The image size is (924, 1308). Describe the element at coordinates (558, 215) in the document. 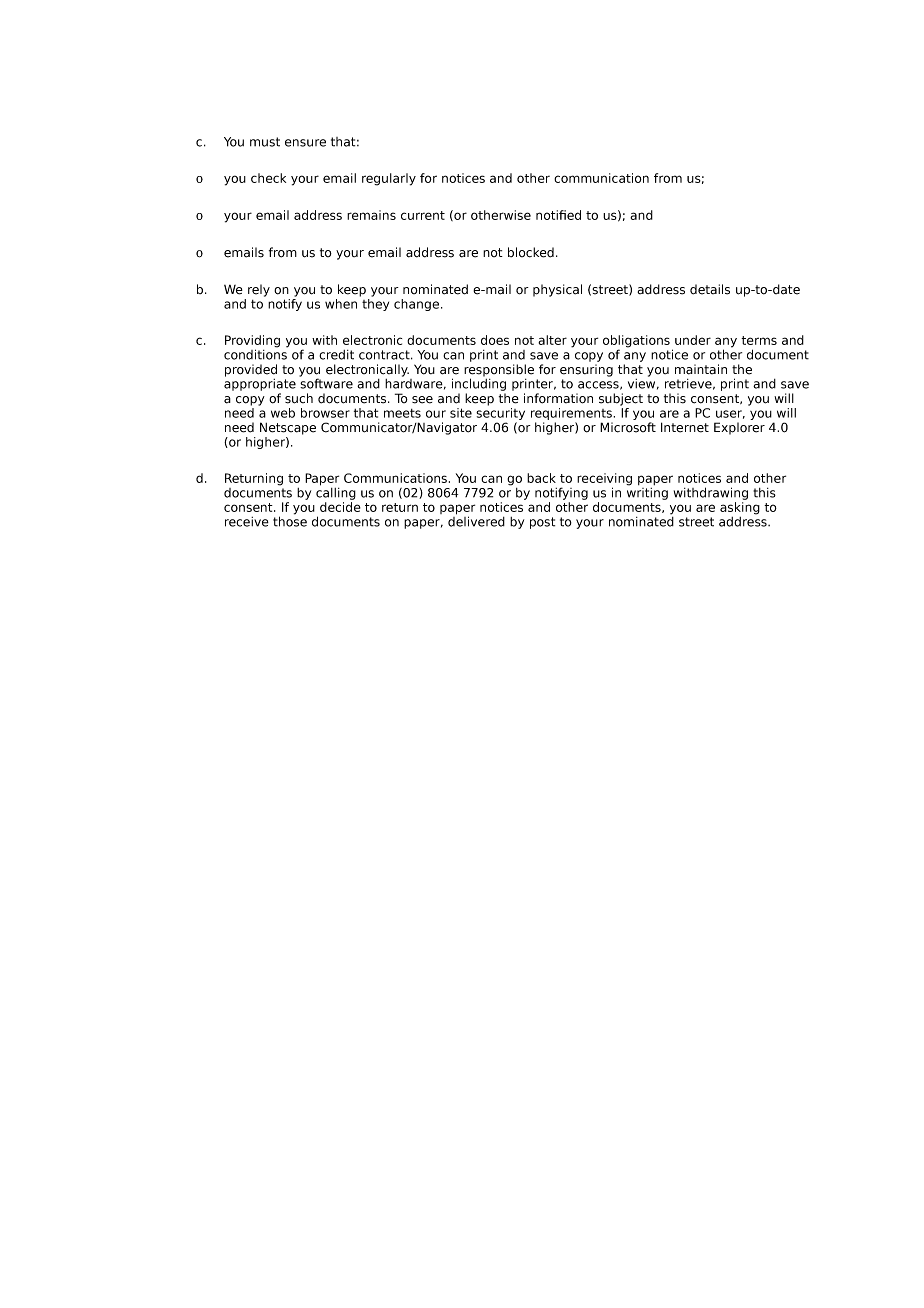

I see `notified` at that location.
